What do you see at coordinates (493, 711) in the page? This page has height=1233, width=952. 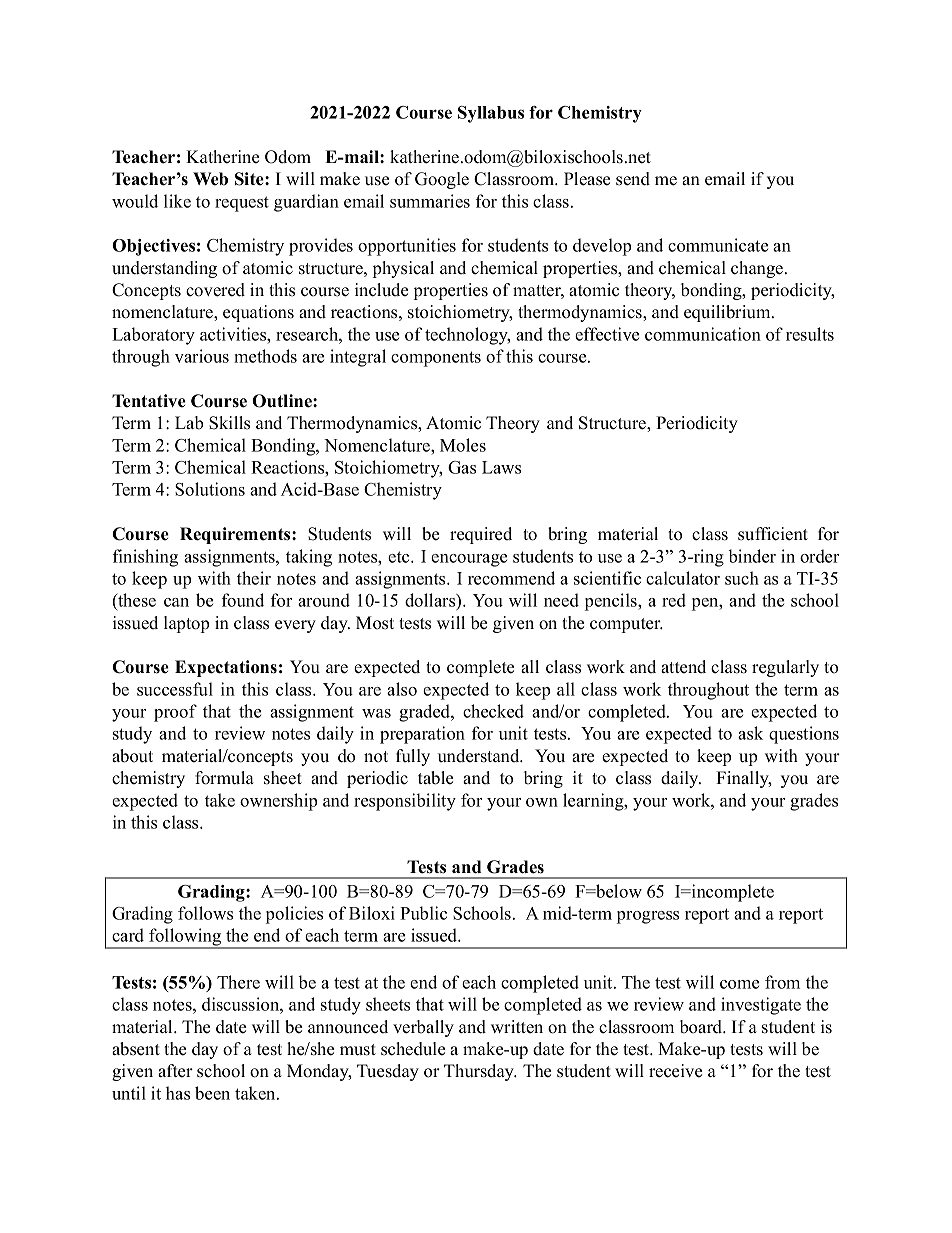 I see `checked` at bounding box center [493, 711].
